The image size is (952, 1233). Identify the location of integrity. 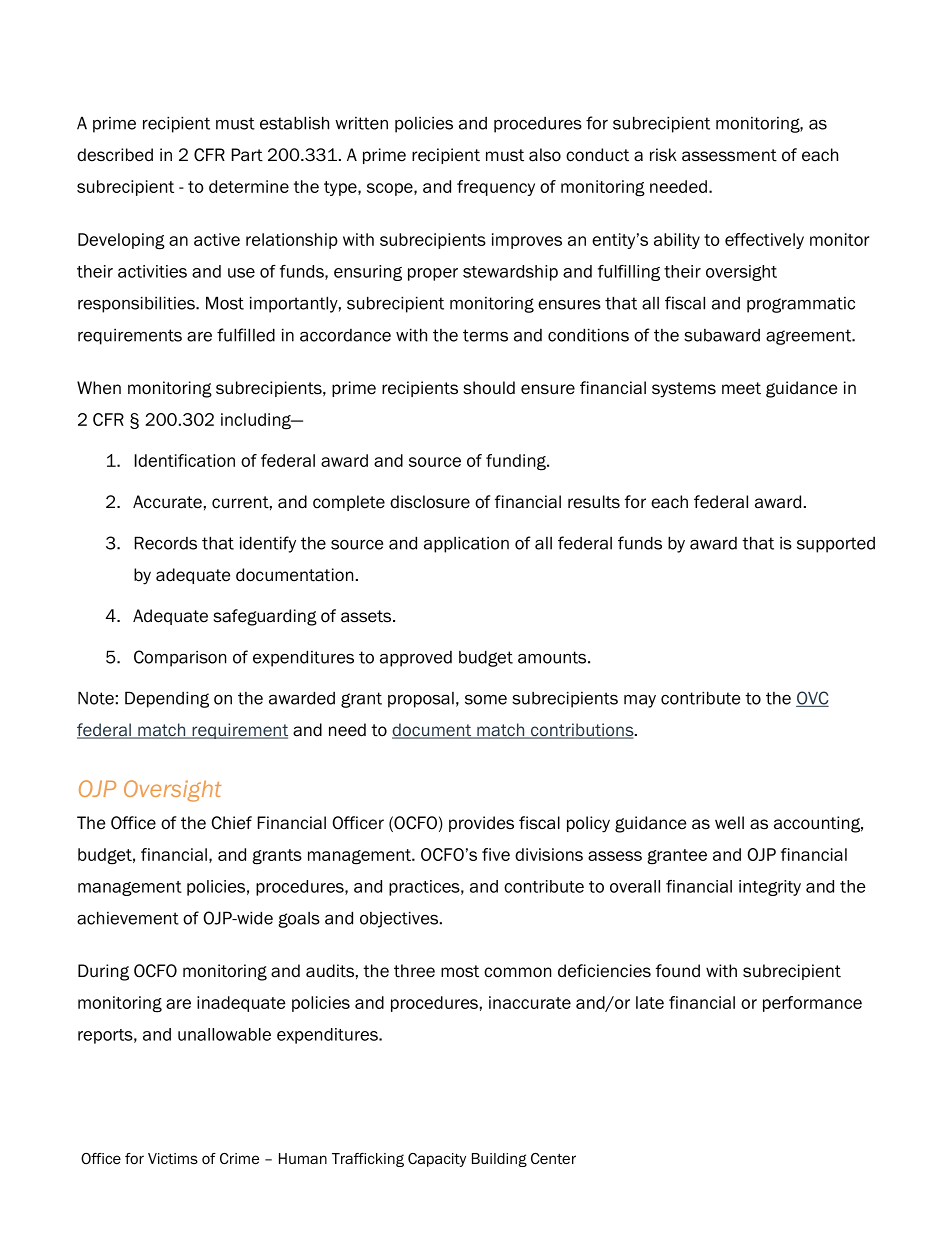
(770, 888).
